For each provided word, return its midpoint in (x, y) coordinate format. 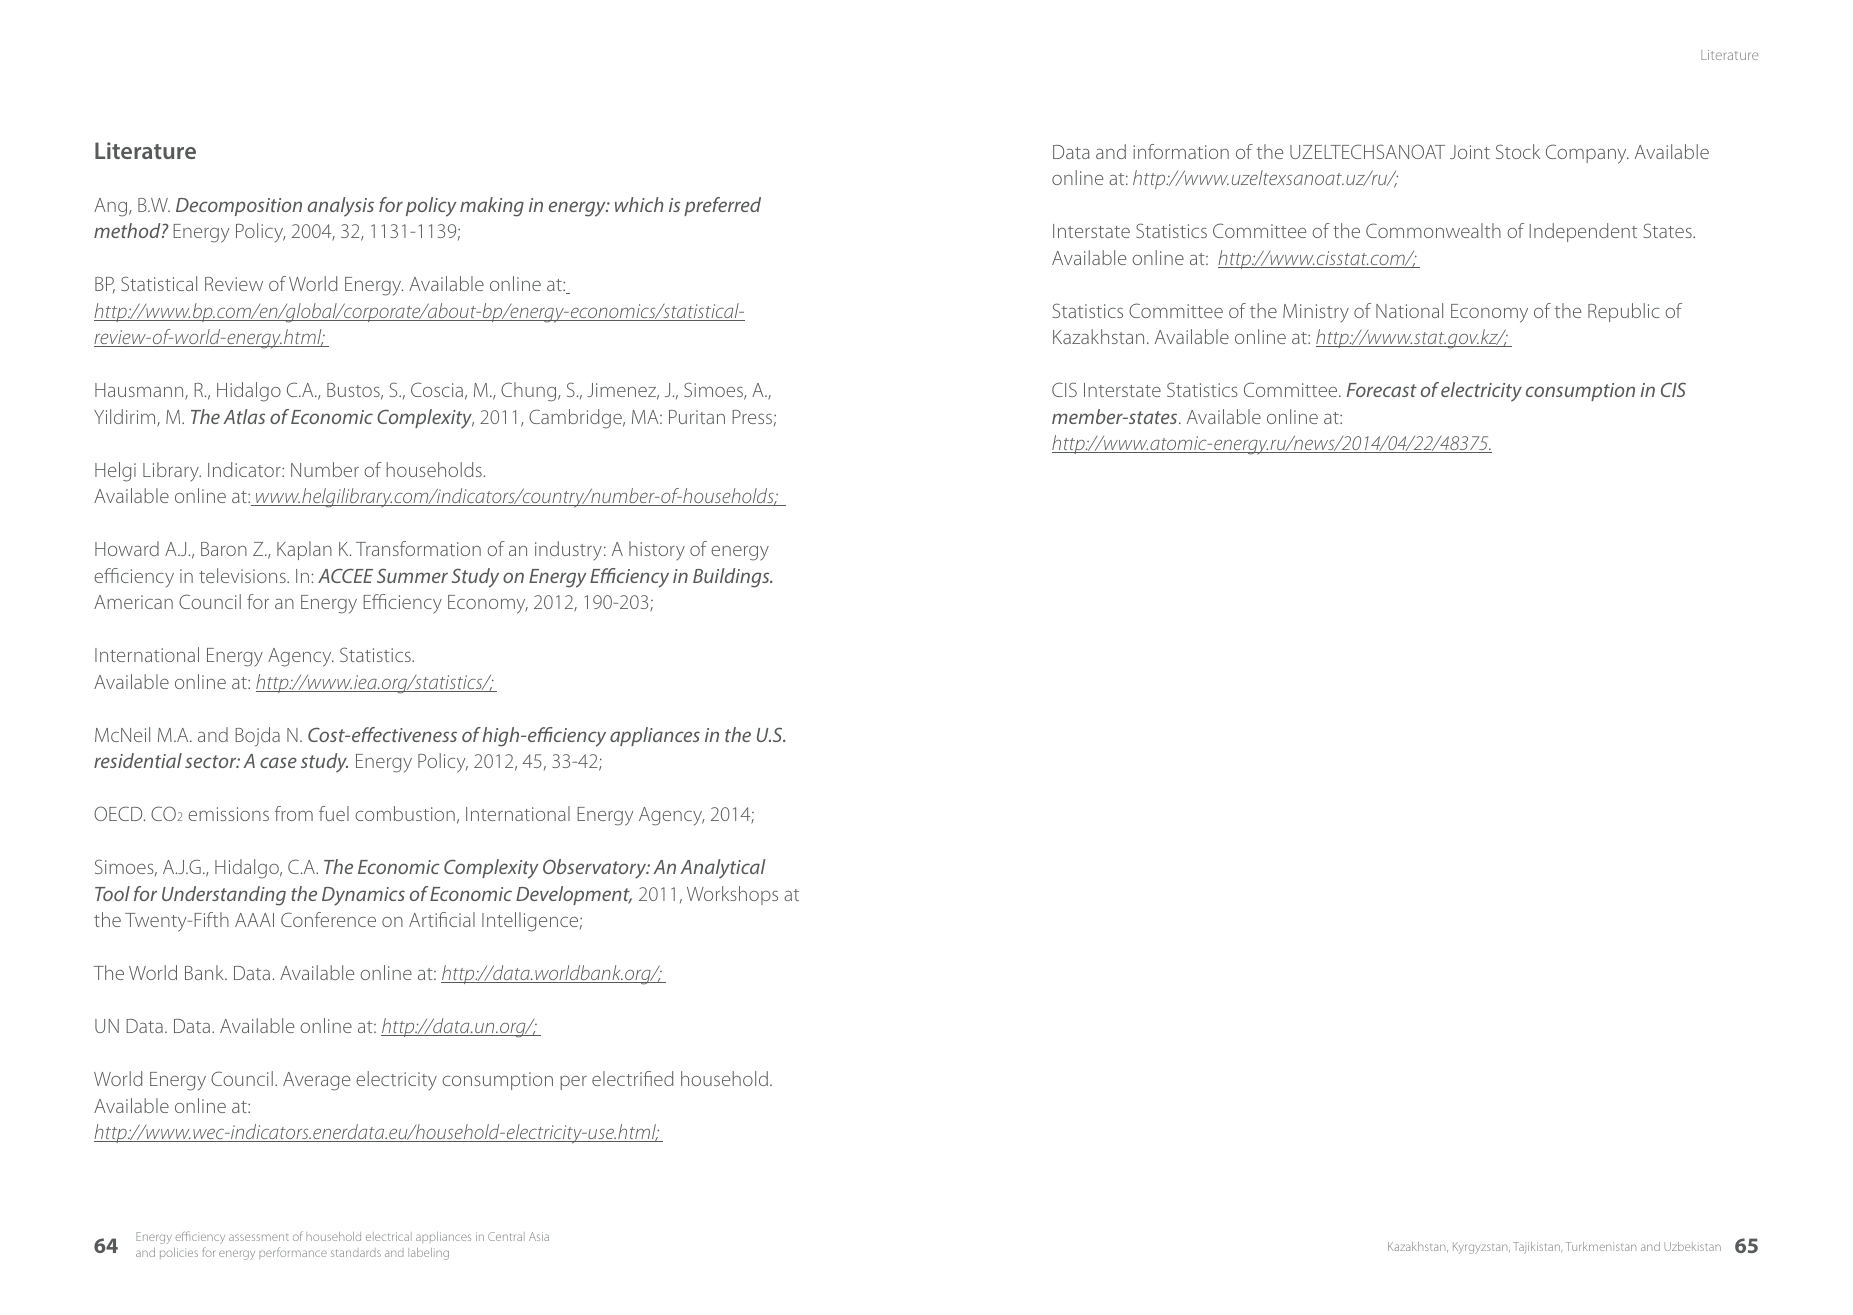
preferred (722, 206)
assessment (259, 1237)
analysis (341, 207)
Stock (1518, 151)
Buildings (732, 578)
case (278, 762)
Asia (539, 1236)
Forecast (1382, 390)
